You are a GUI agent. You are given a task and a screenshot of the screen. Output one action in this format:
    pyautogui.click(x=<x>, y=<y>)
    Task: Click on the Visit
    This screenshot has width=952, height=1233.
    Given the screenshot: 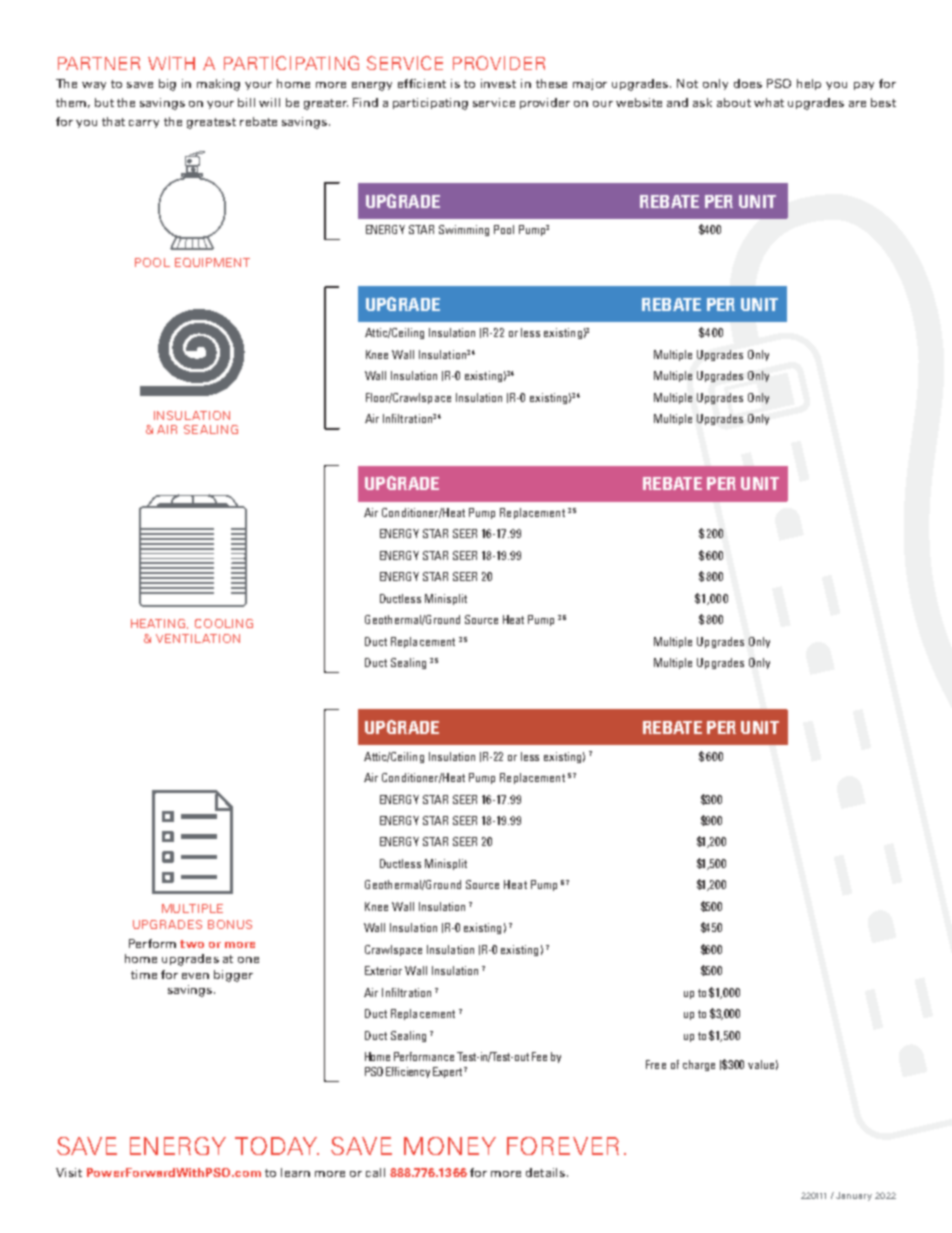 What is the action you would take?
    pyautogui.click(x=69, y=1172)
